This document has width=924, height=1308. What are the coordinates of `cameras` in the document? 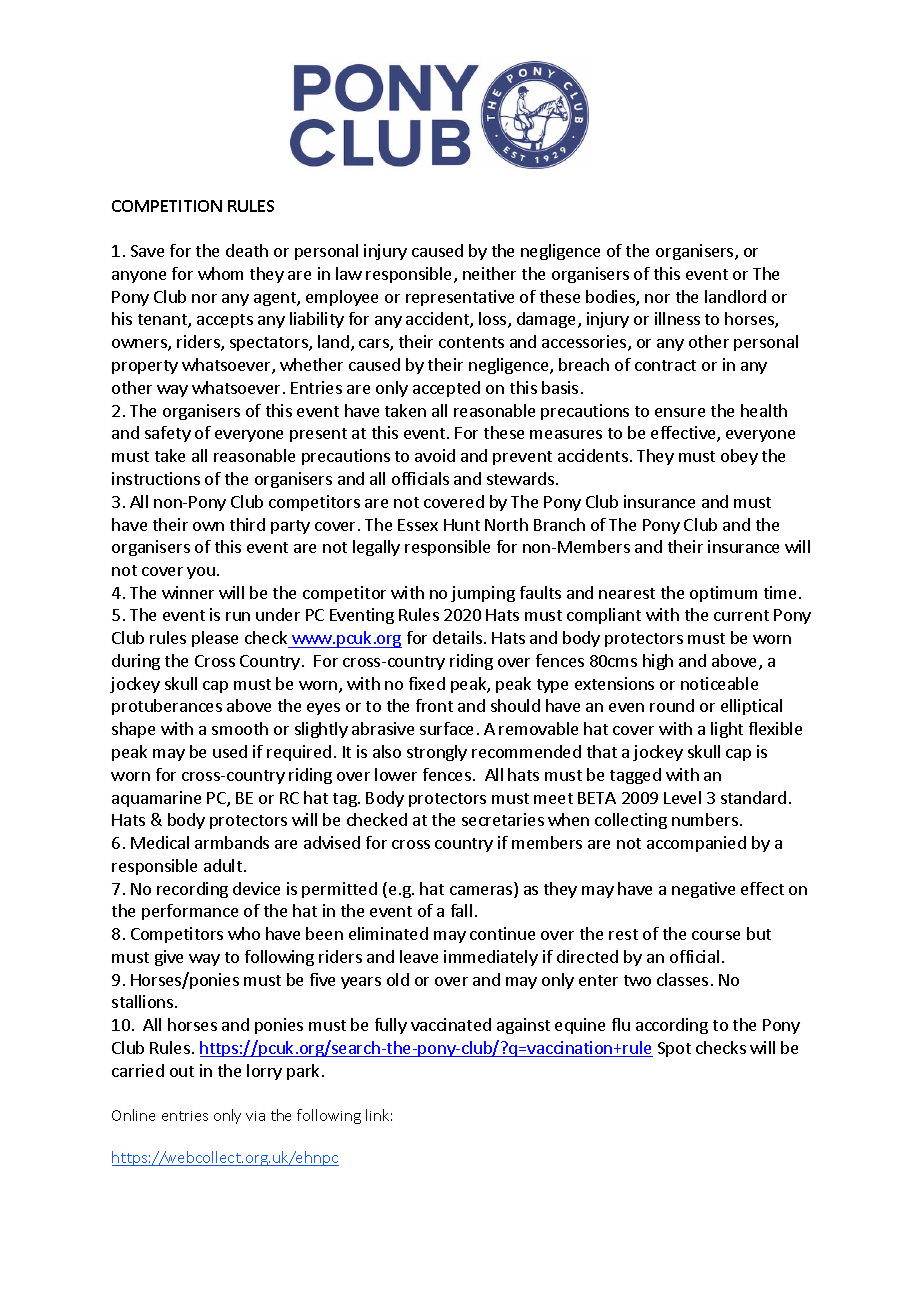 It's located at (482, 892).
